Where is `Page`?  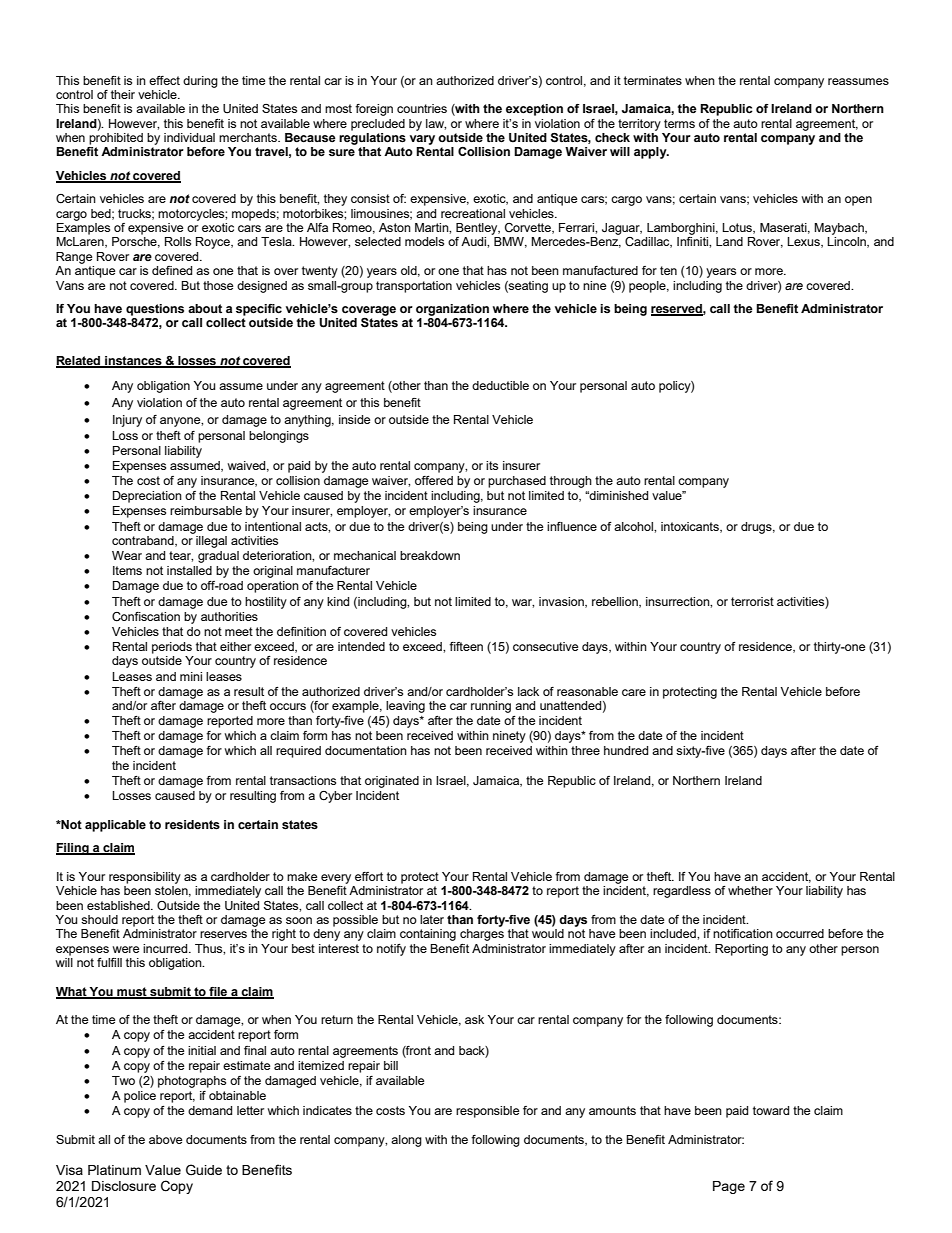 Page is located at coordinates (729, 1187).
